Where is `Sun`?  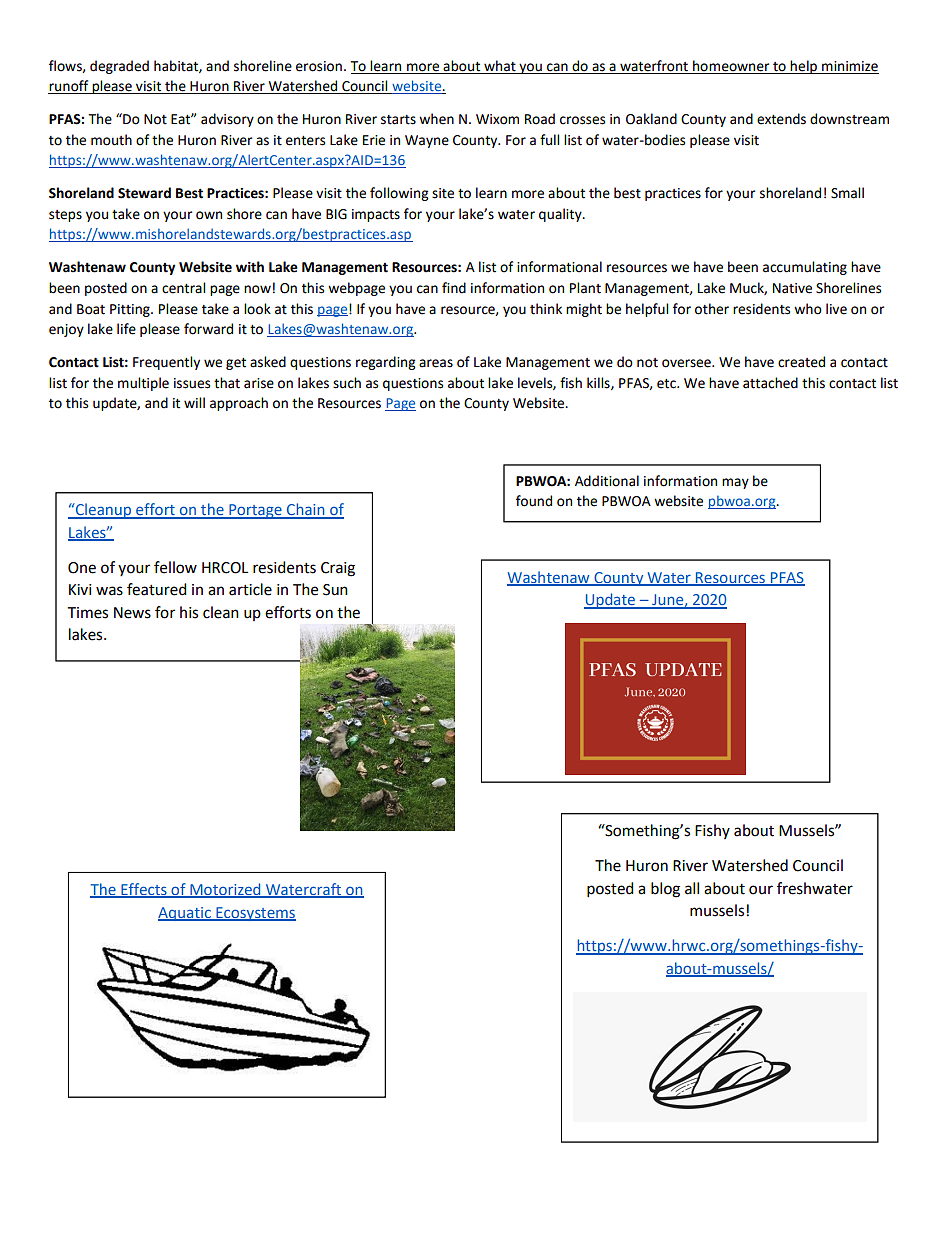 Sun is located at coordinates (335, 590).
